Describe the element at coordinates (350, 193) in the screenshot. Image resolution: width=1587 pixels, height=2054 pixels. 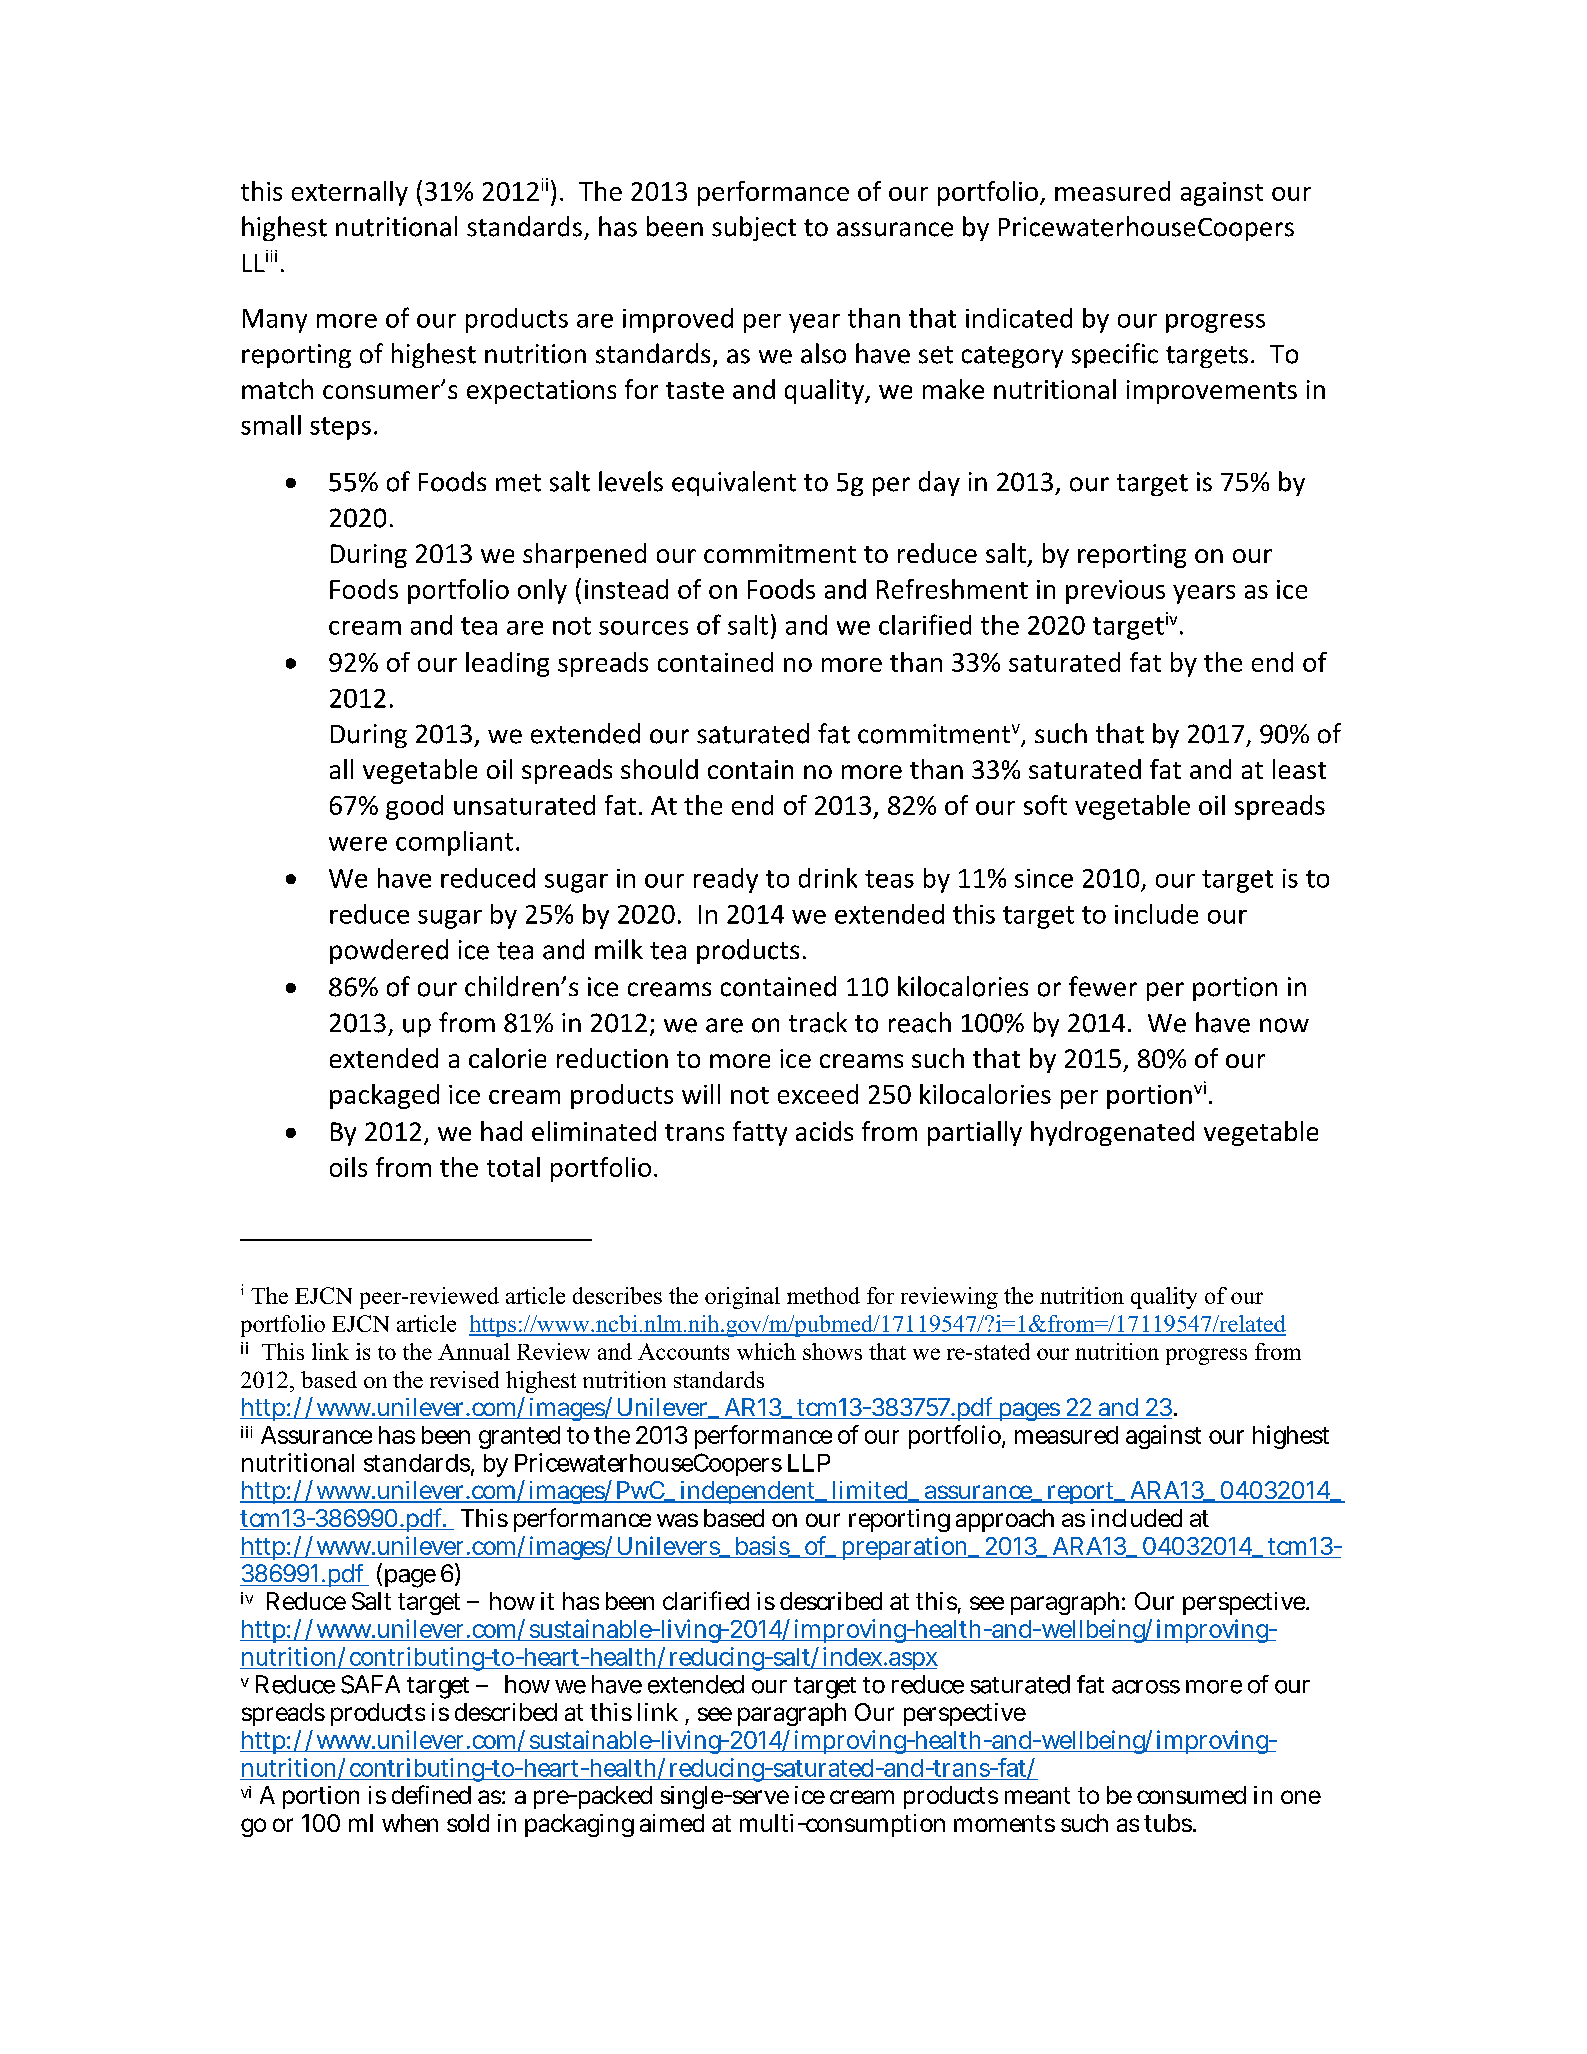
I see `externally` at that location.
